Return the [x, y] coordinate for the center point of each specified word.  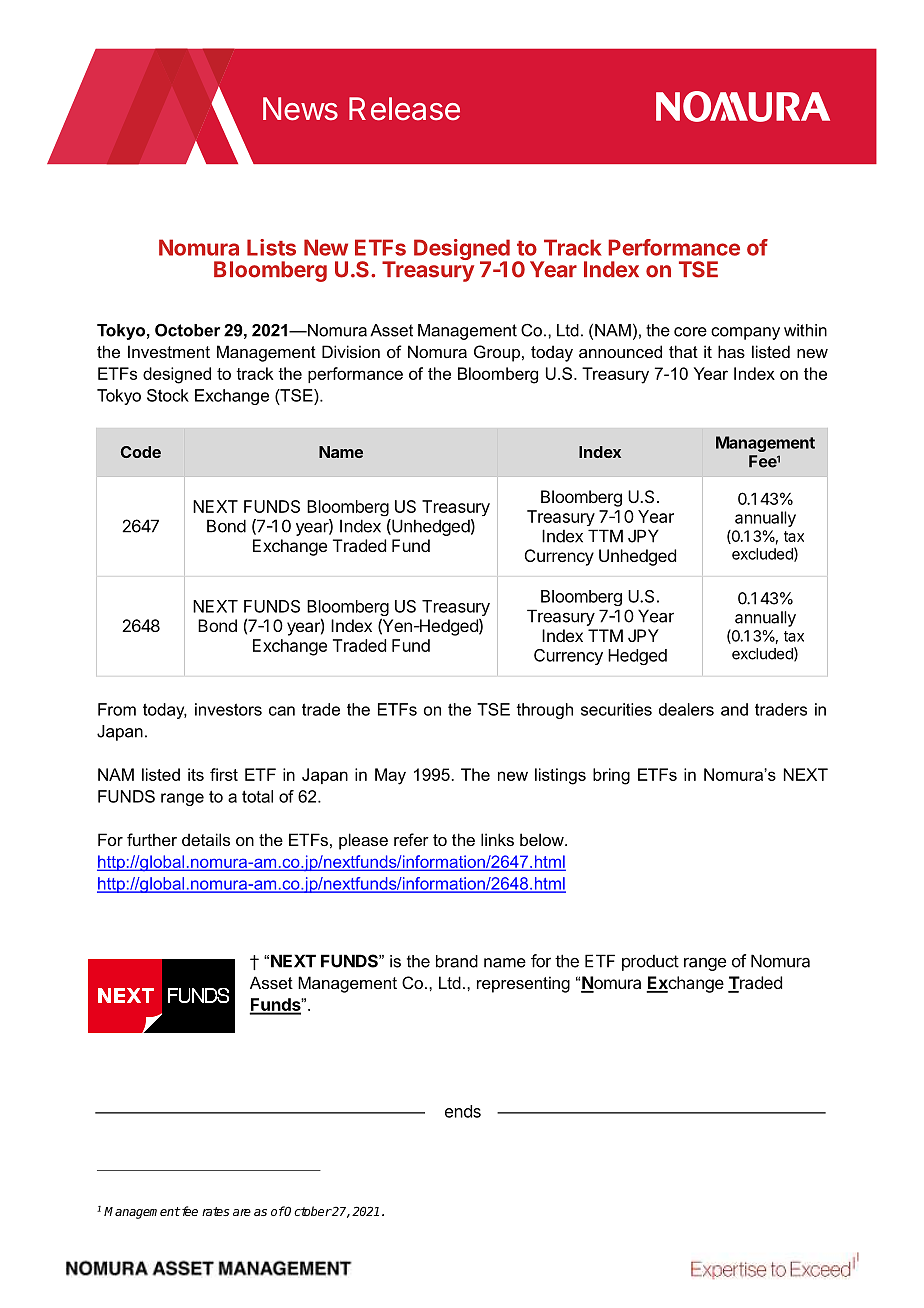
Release [404, 109]
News [300, 109]
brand [457, 961]
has [731, 351]
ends [463, 1111]
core [690, 332]
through [545, 711]
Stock [168, 395]
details [206, 839]
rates [215, 1211]
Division [351, 351]
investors [228, 709]
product [650, 962]
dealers [686, 709]
